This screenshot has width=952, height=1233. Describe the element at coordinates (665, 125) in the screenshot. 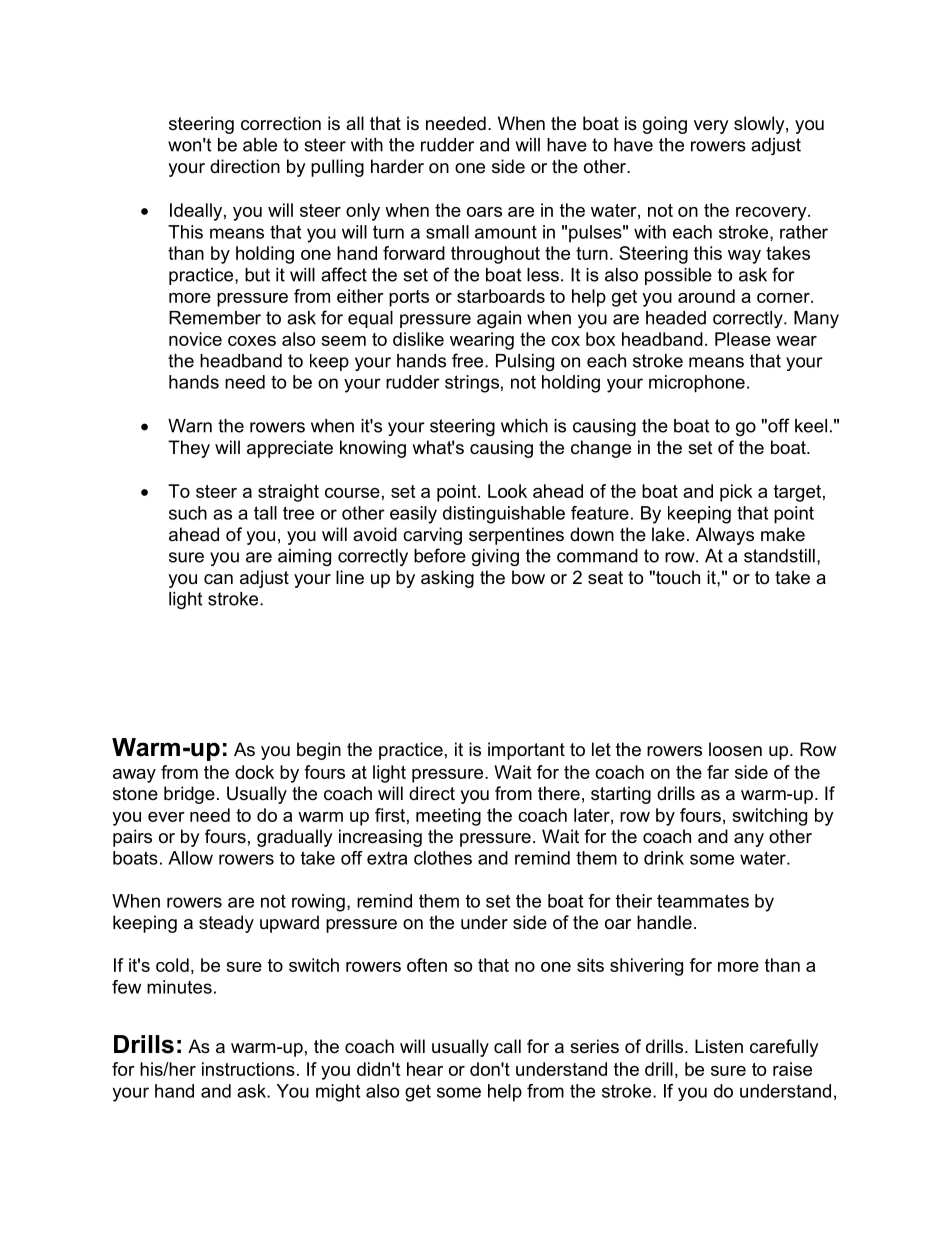

I see `going` at that location.
